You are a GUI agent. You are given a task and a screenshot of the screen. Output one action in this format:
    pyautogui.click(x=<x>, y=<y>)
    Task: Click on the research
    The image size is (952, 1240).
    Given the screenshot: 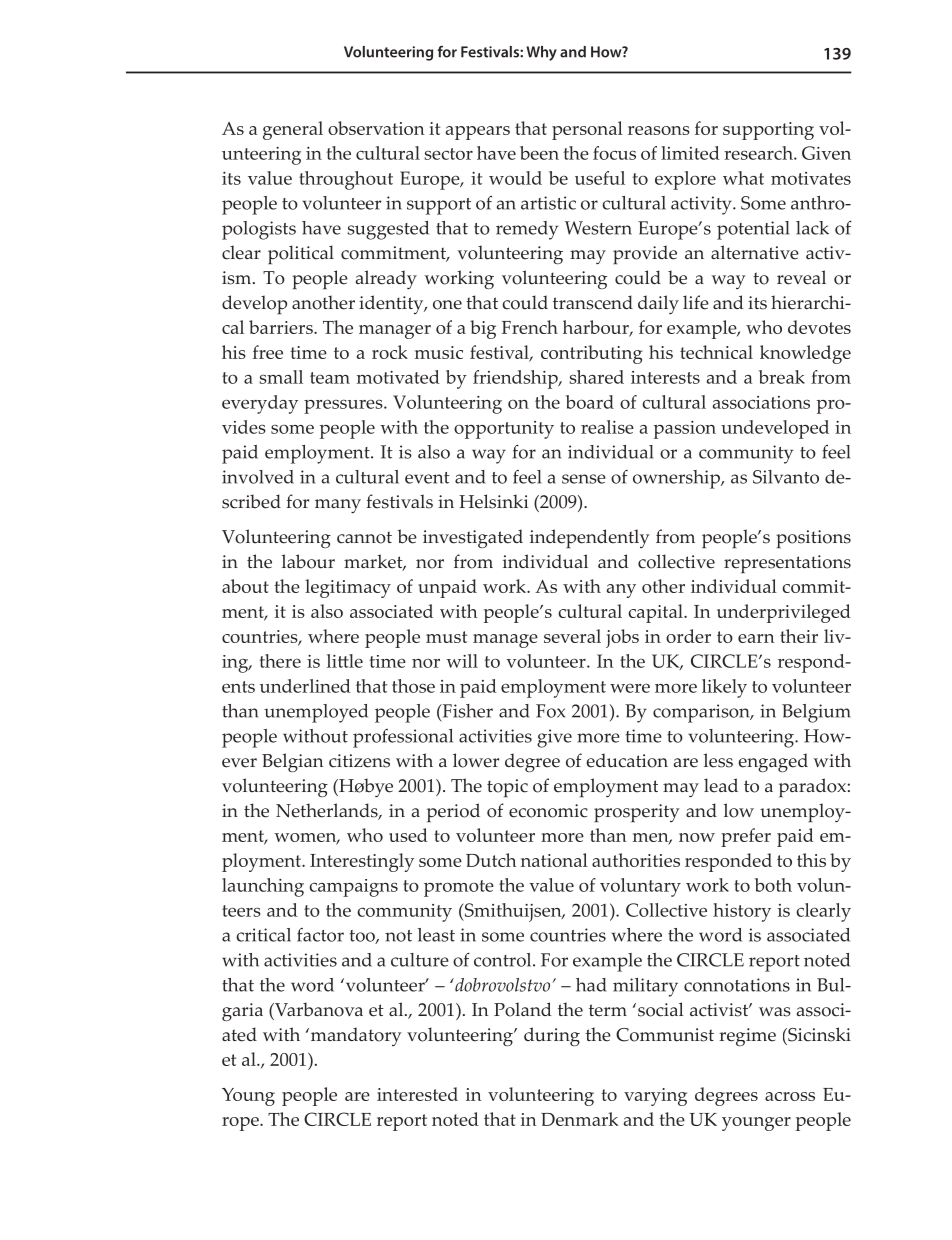 What is the action you would take?
    pyautogui.click(x=759, y=153)
